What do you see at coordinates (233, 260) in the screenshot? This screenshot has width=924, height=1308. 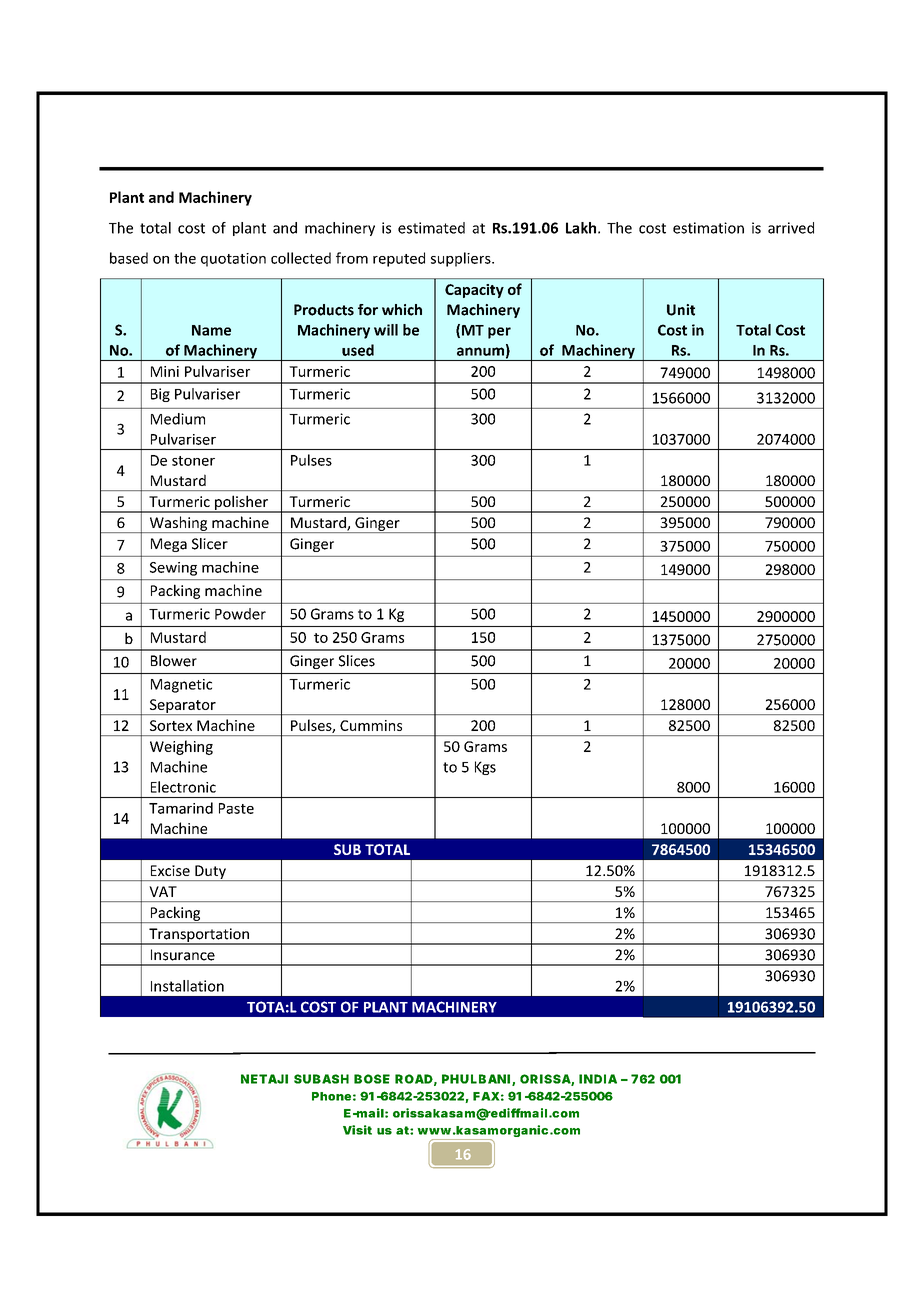 I see `quotation` at bounding box center [233, 260].
